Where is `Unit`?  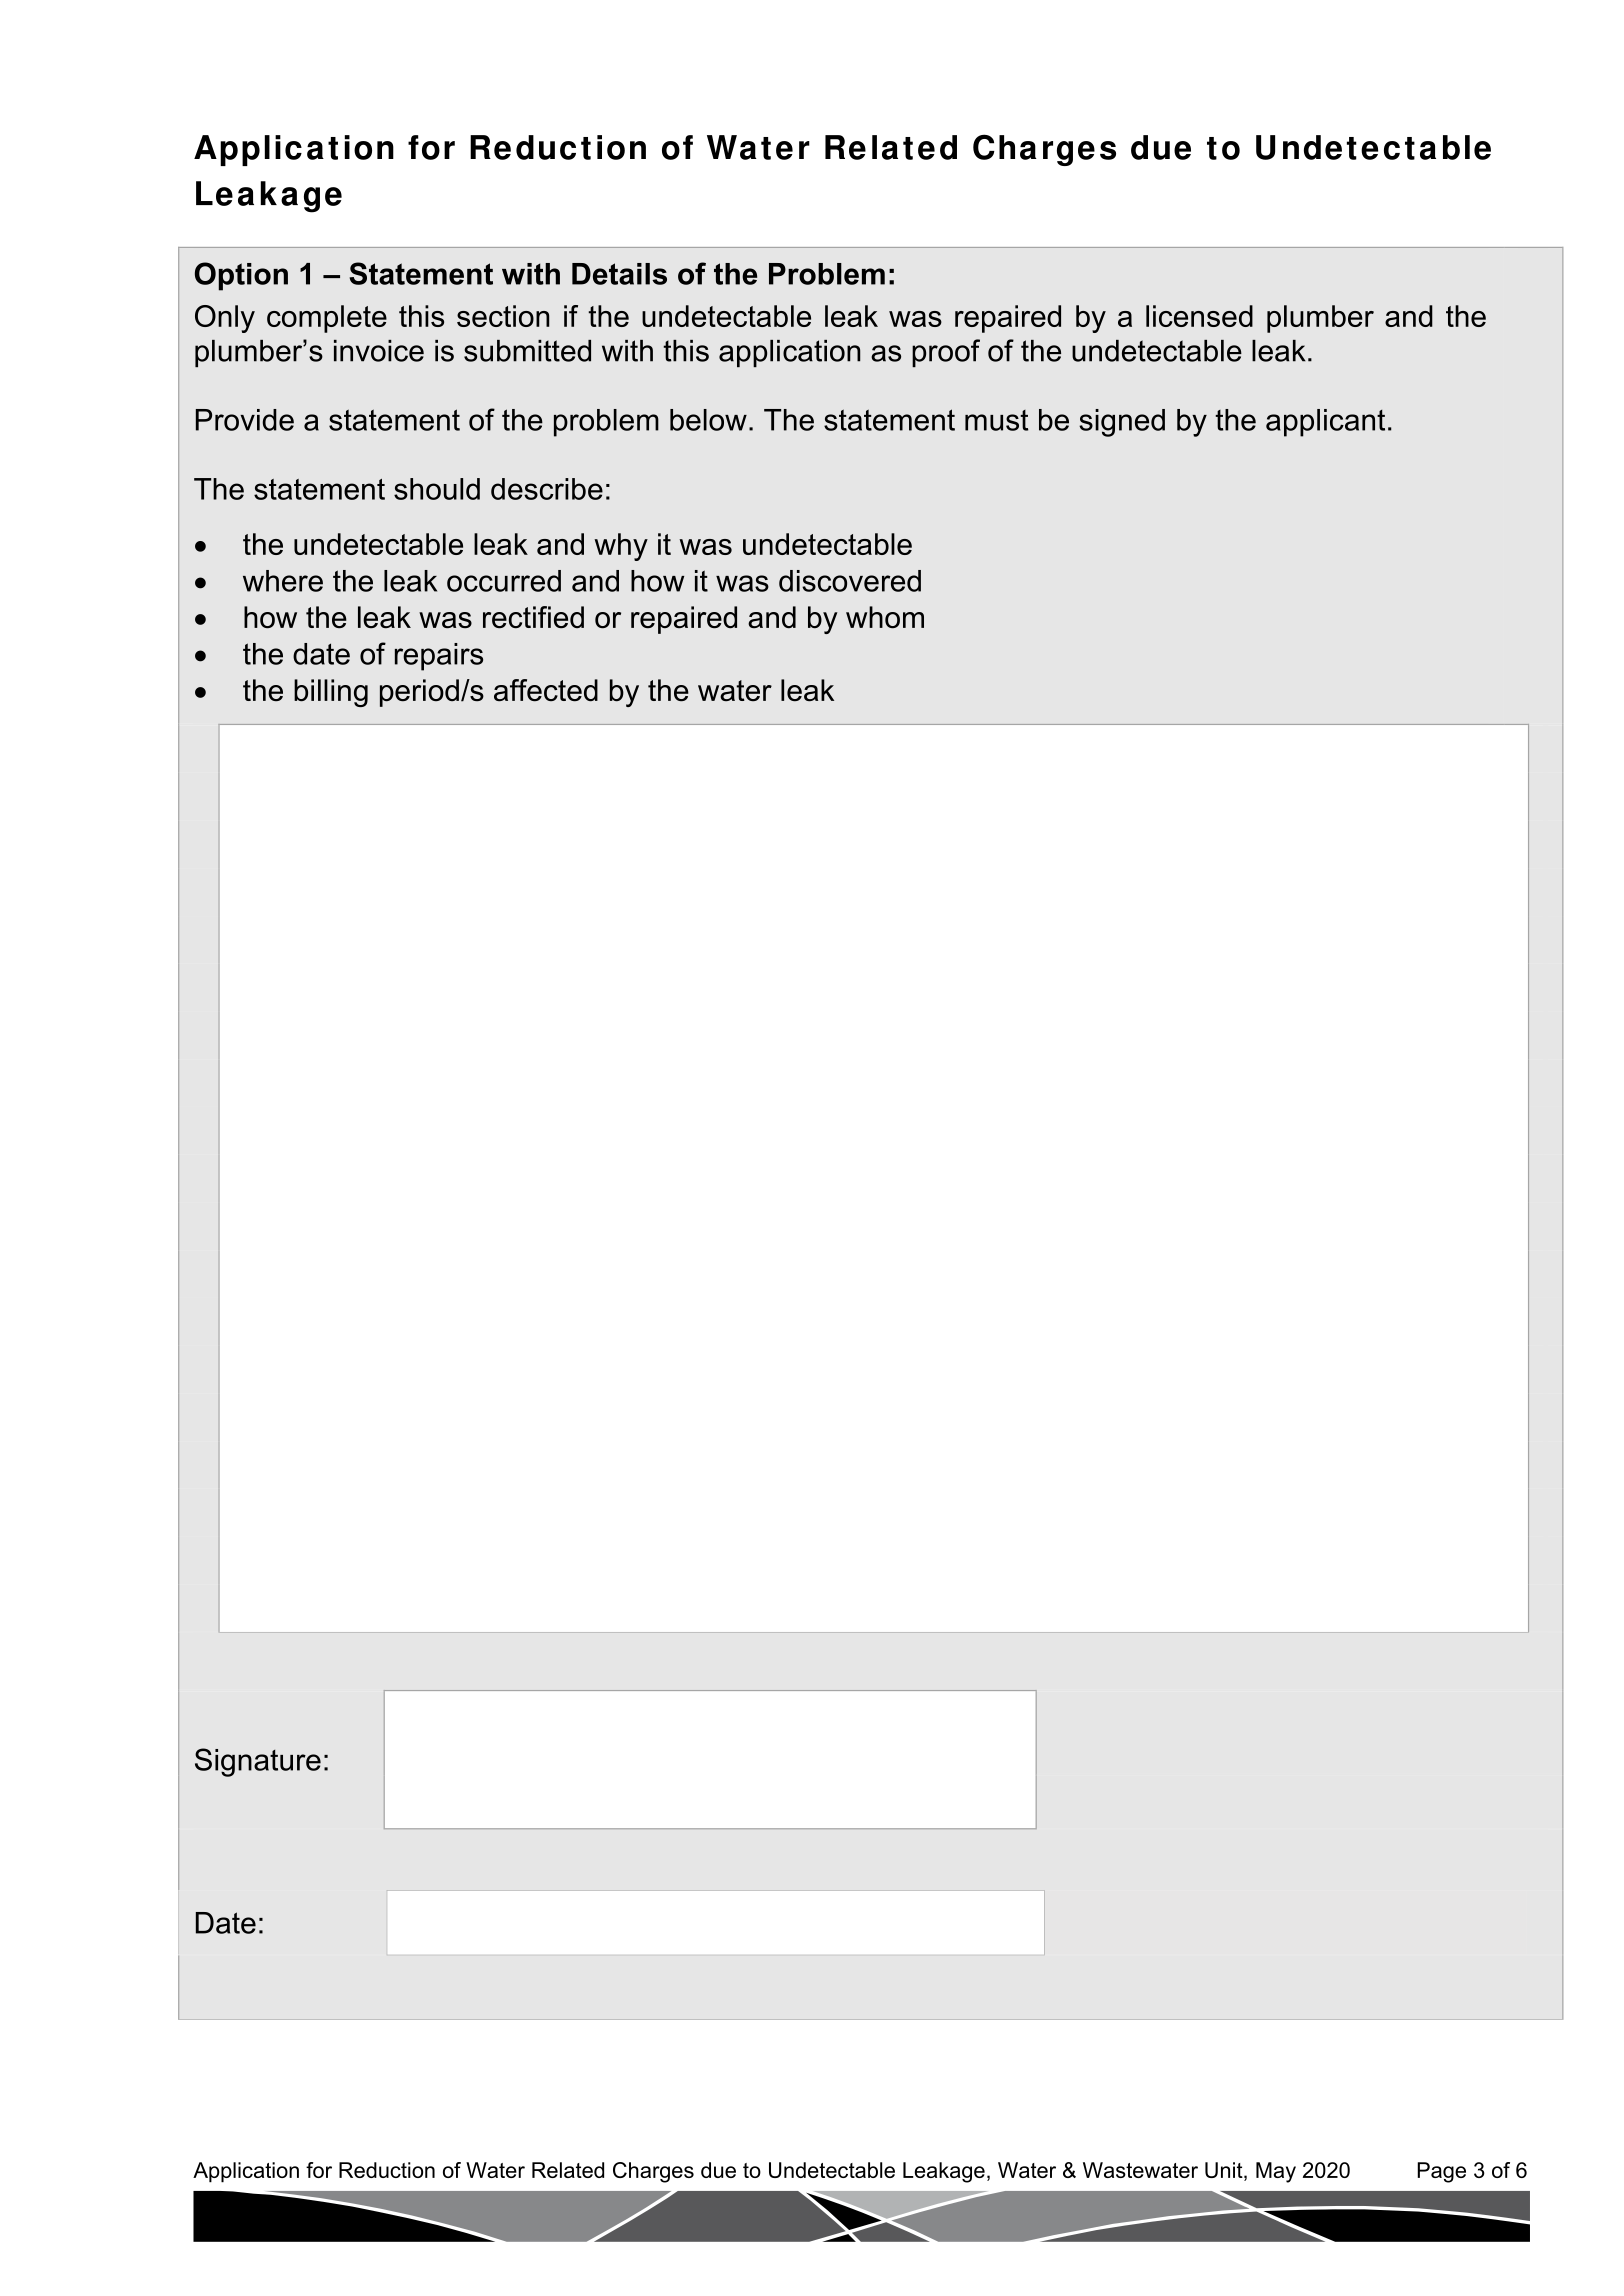 Unit is located at coordinates (1225, 2171).
